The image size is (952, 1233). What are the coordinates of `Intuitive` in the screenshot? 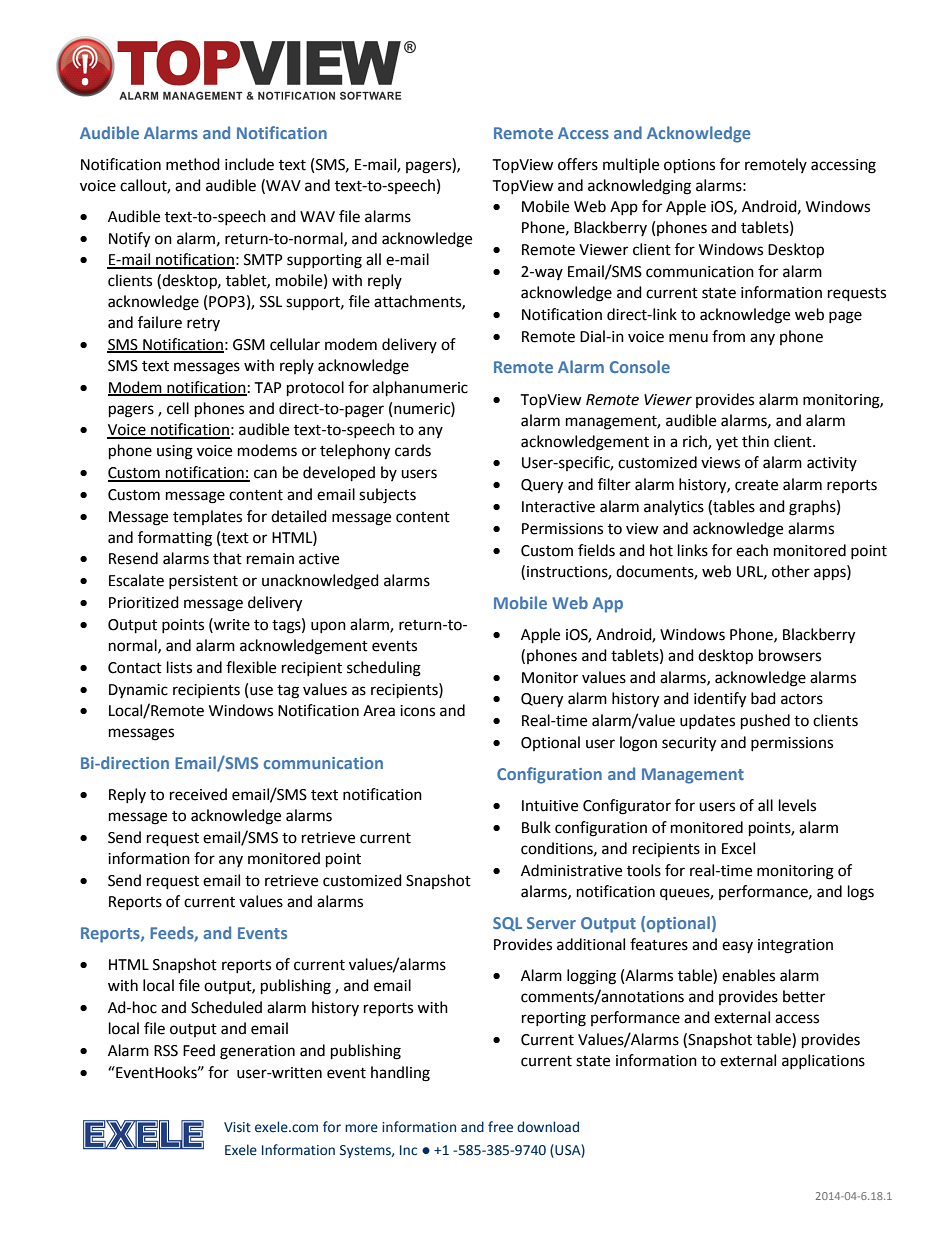 It's located at (550, 806).
